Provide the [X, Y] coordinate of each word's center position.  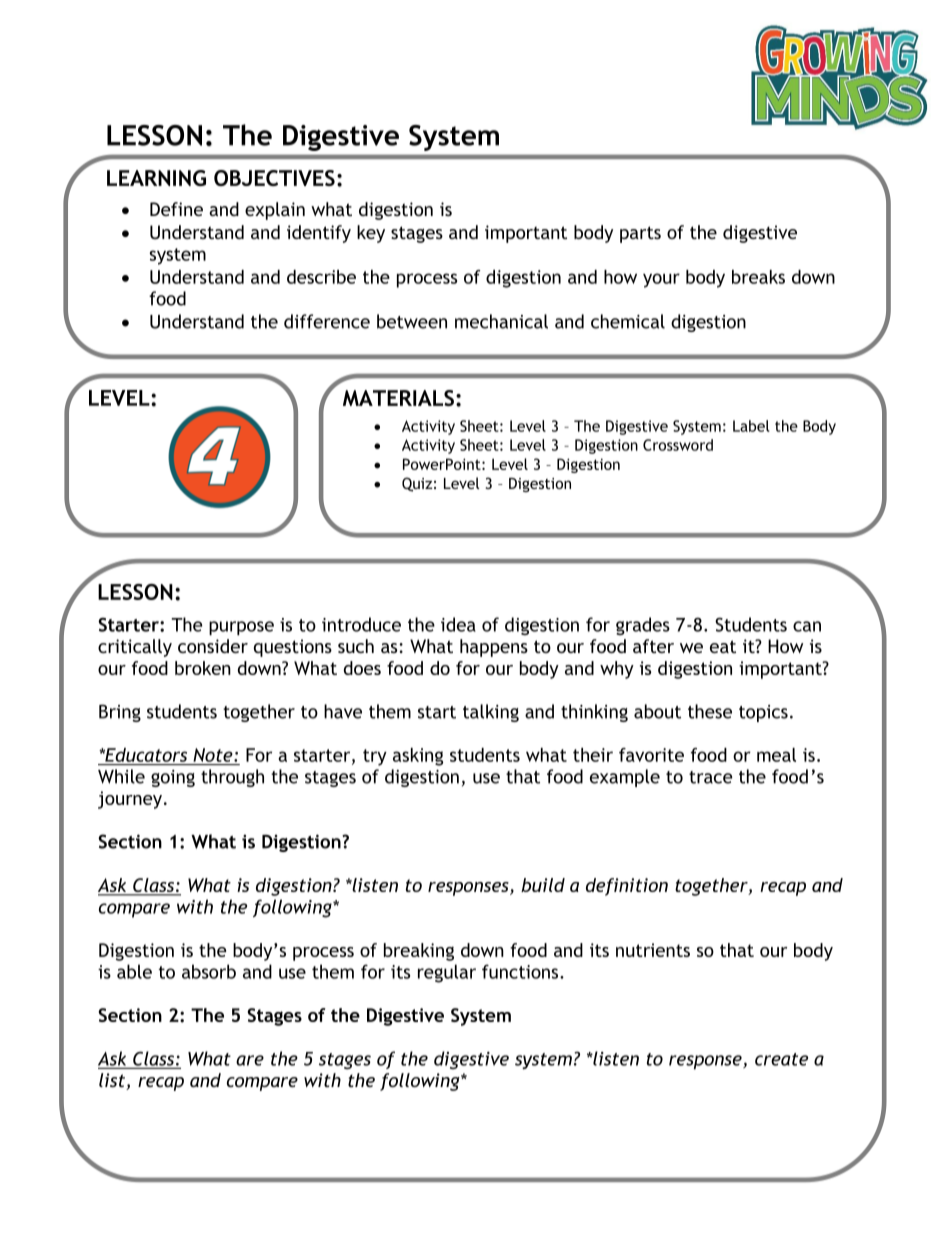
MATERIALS [398, 398]
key [371, 234]
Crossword [678, 445]
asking [418, 757]
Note [214, 755]
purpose [241, 628]
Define [176, 209]
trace [711, 777]
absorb [209, 971]
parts [640, 234]
